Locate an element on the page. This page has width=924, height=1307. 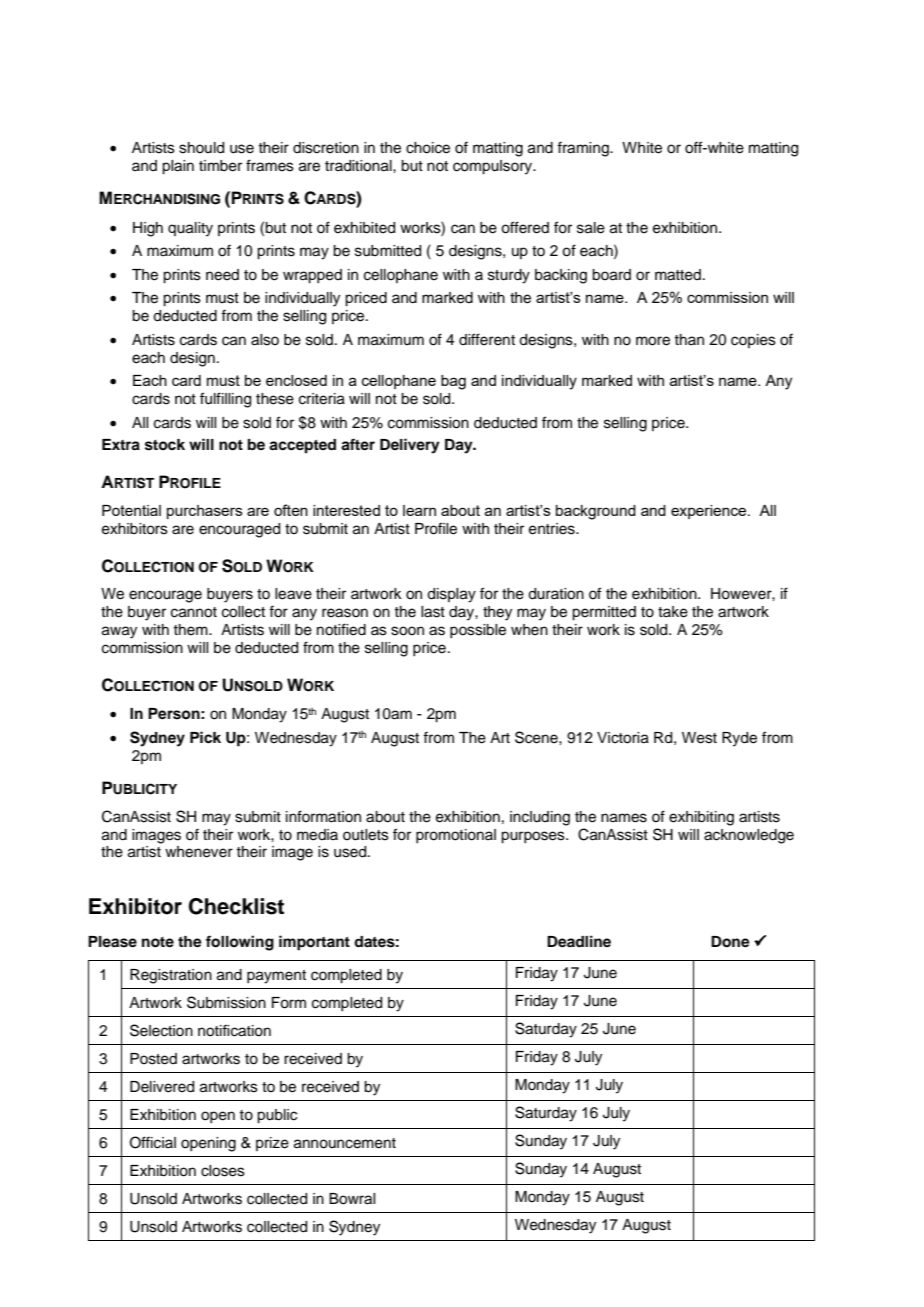
Delivery is located at coordinates (410, 446).
